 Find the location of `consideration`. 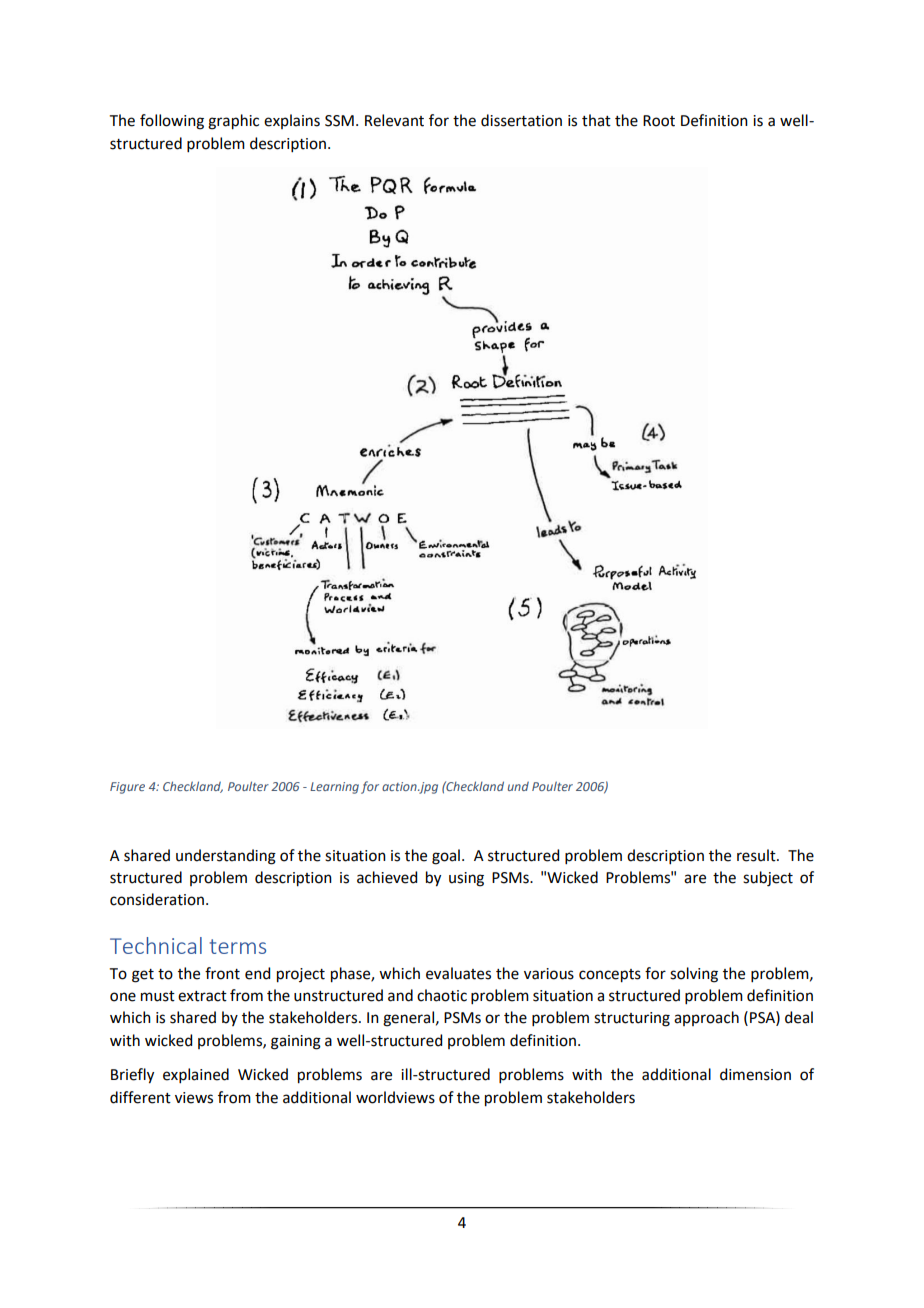

consideration is located at coordinates (157, 899).
